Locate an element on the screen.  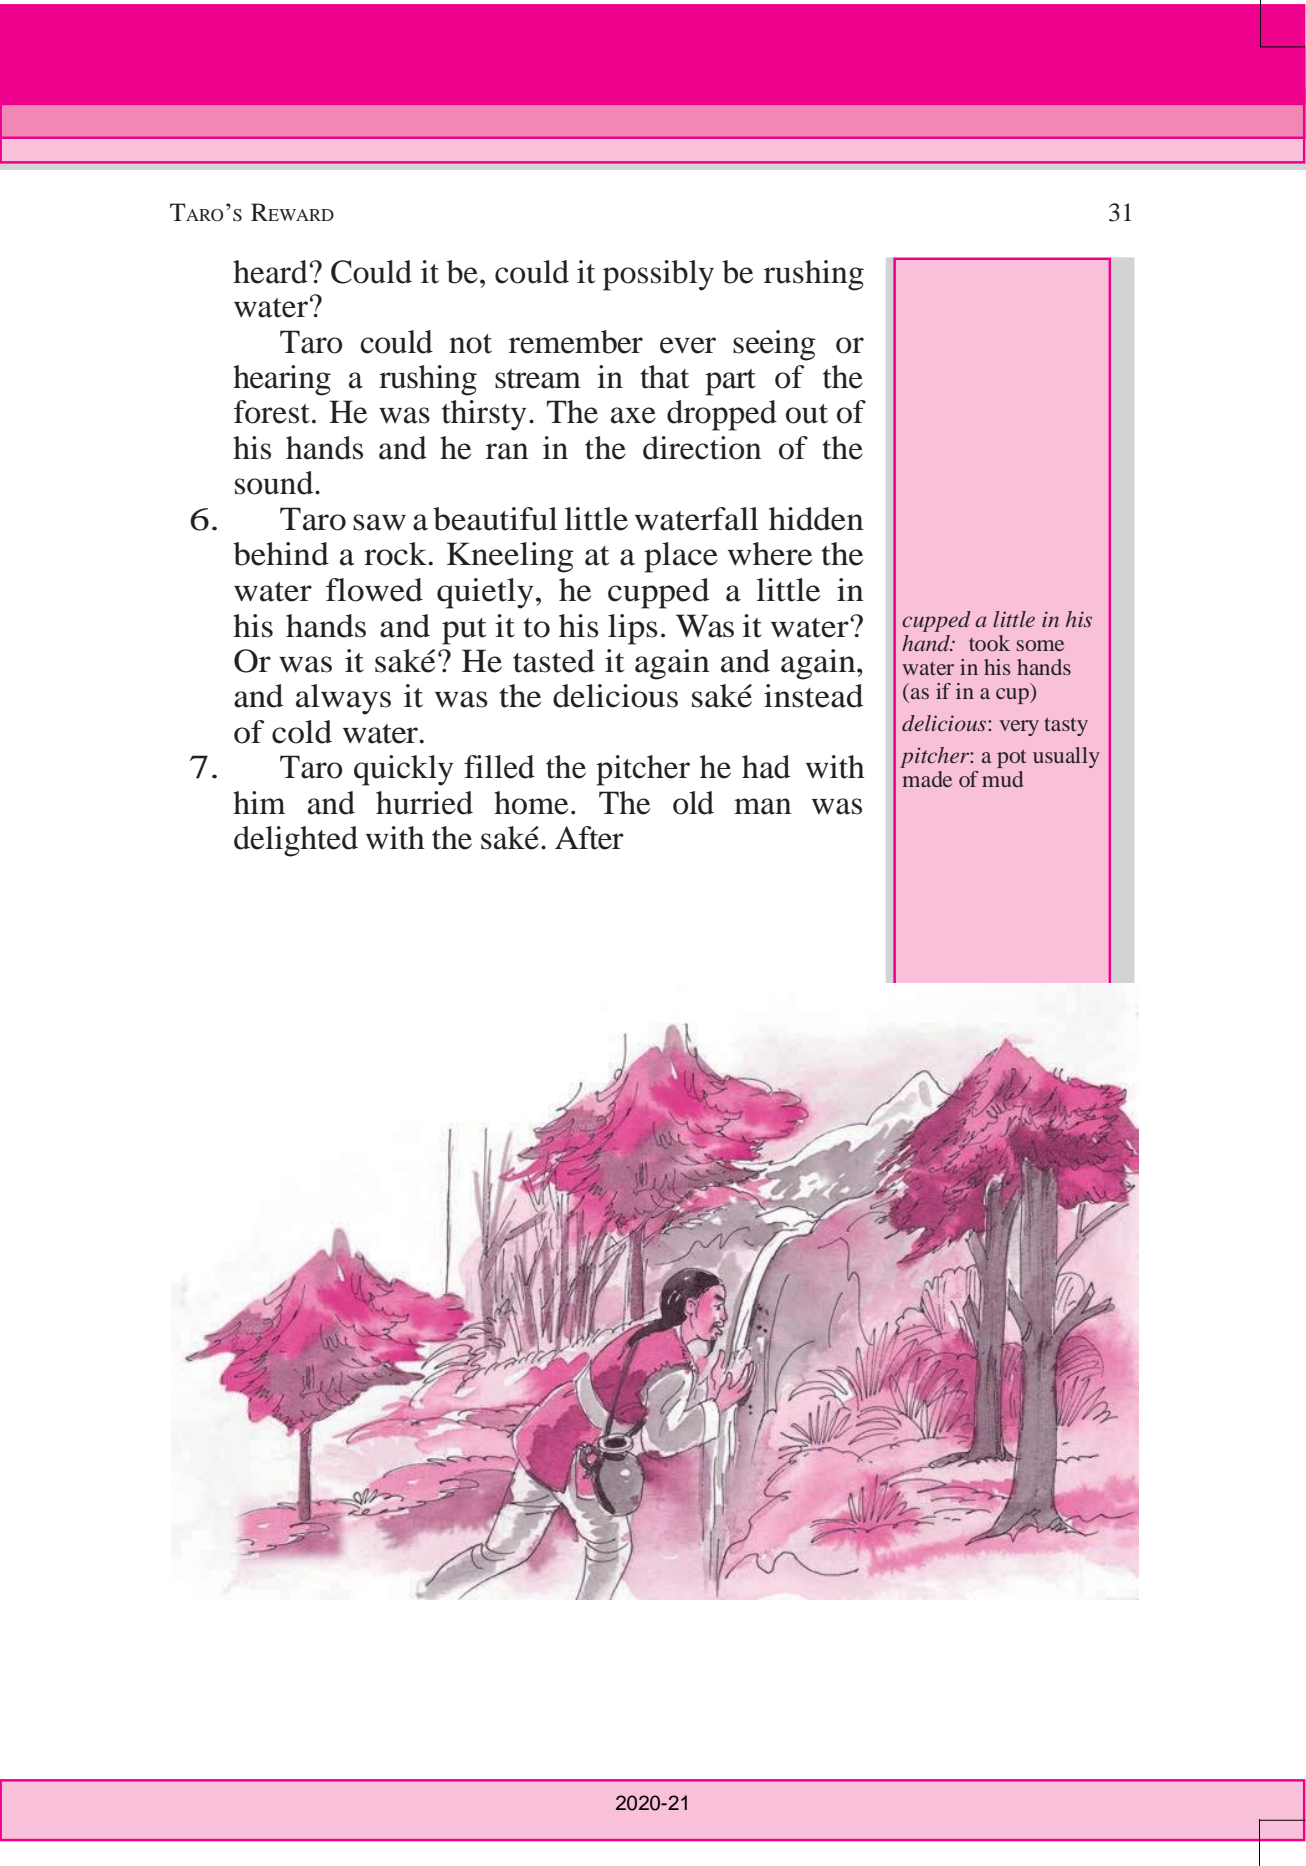
seeing is located at coordinates (774, 345).
